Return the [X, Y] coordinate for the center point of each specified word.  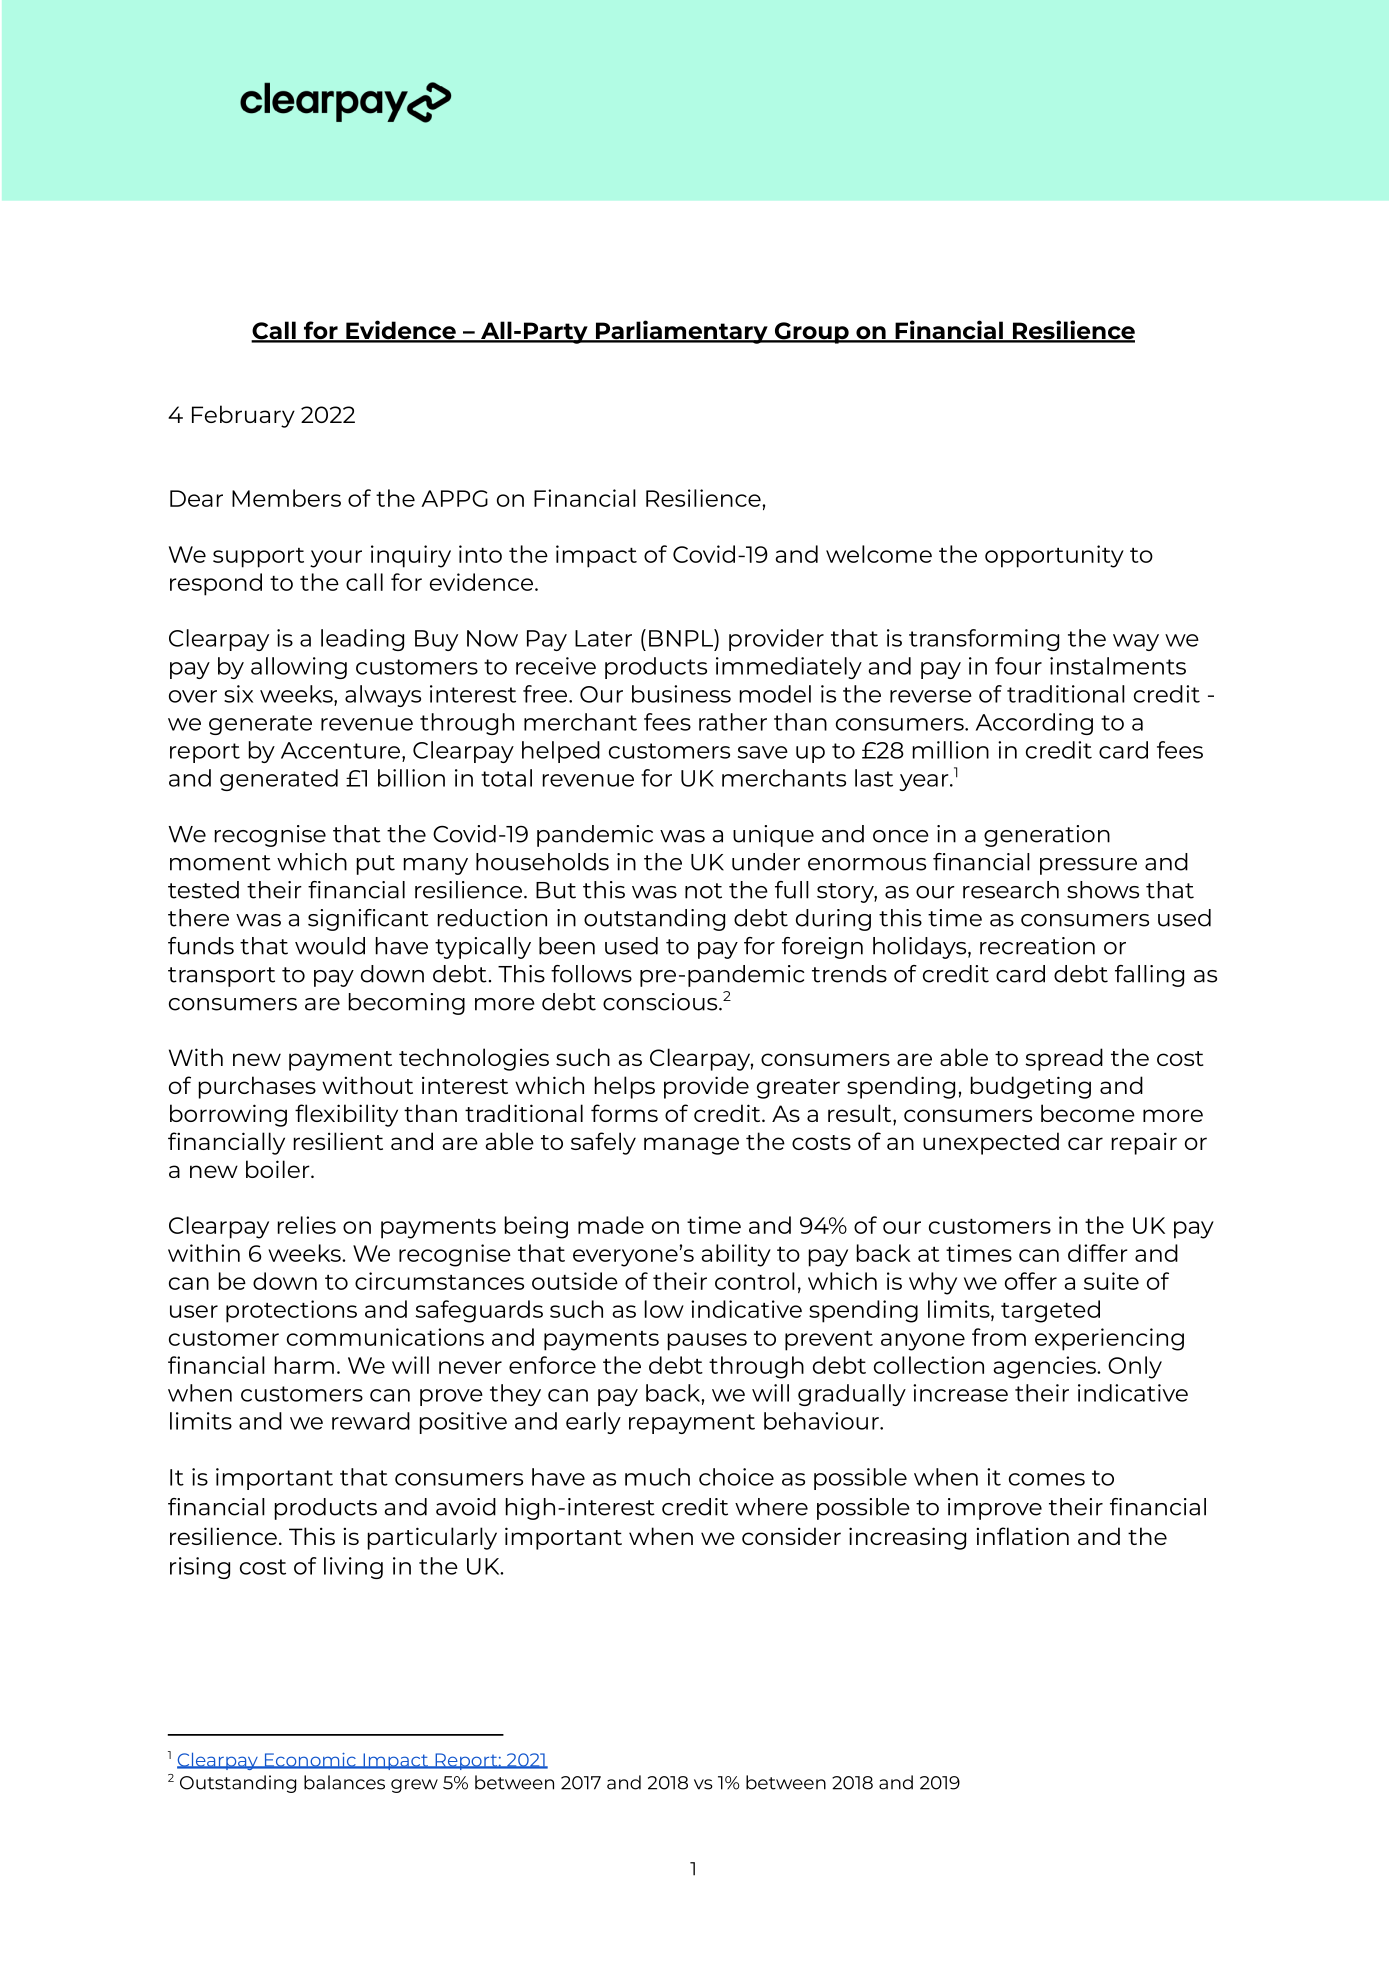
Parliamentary [681, 332]
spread [1064, 1059]
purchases [257, 1087]
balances [344, 1782]
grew [414, 1786]
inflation [1022, 1536]
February [243, 416]
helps [625, 1087]
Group [812, 333]
